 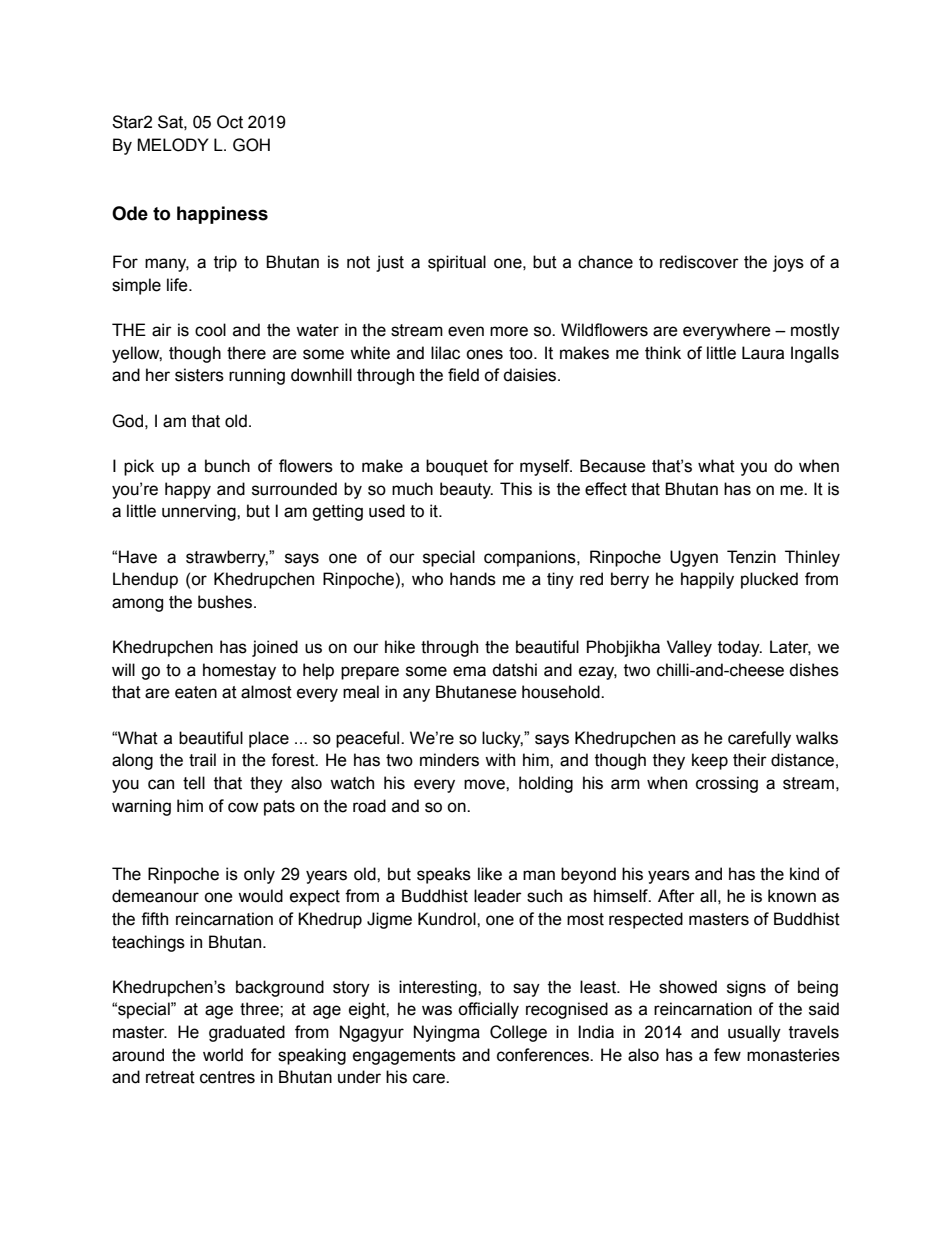 What do you see at coordinates (202, 760) in the page?
I see `trail` at bounding box center [202, 760].
